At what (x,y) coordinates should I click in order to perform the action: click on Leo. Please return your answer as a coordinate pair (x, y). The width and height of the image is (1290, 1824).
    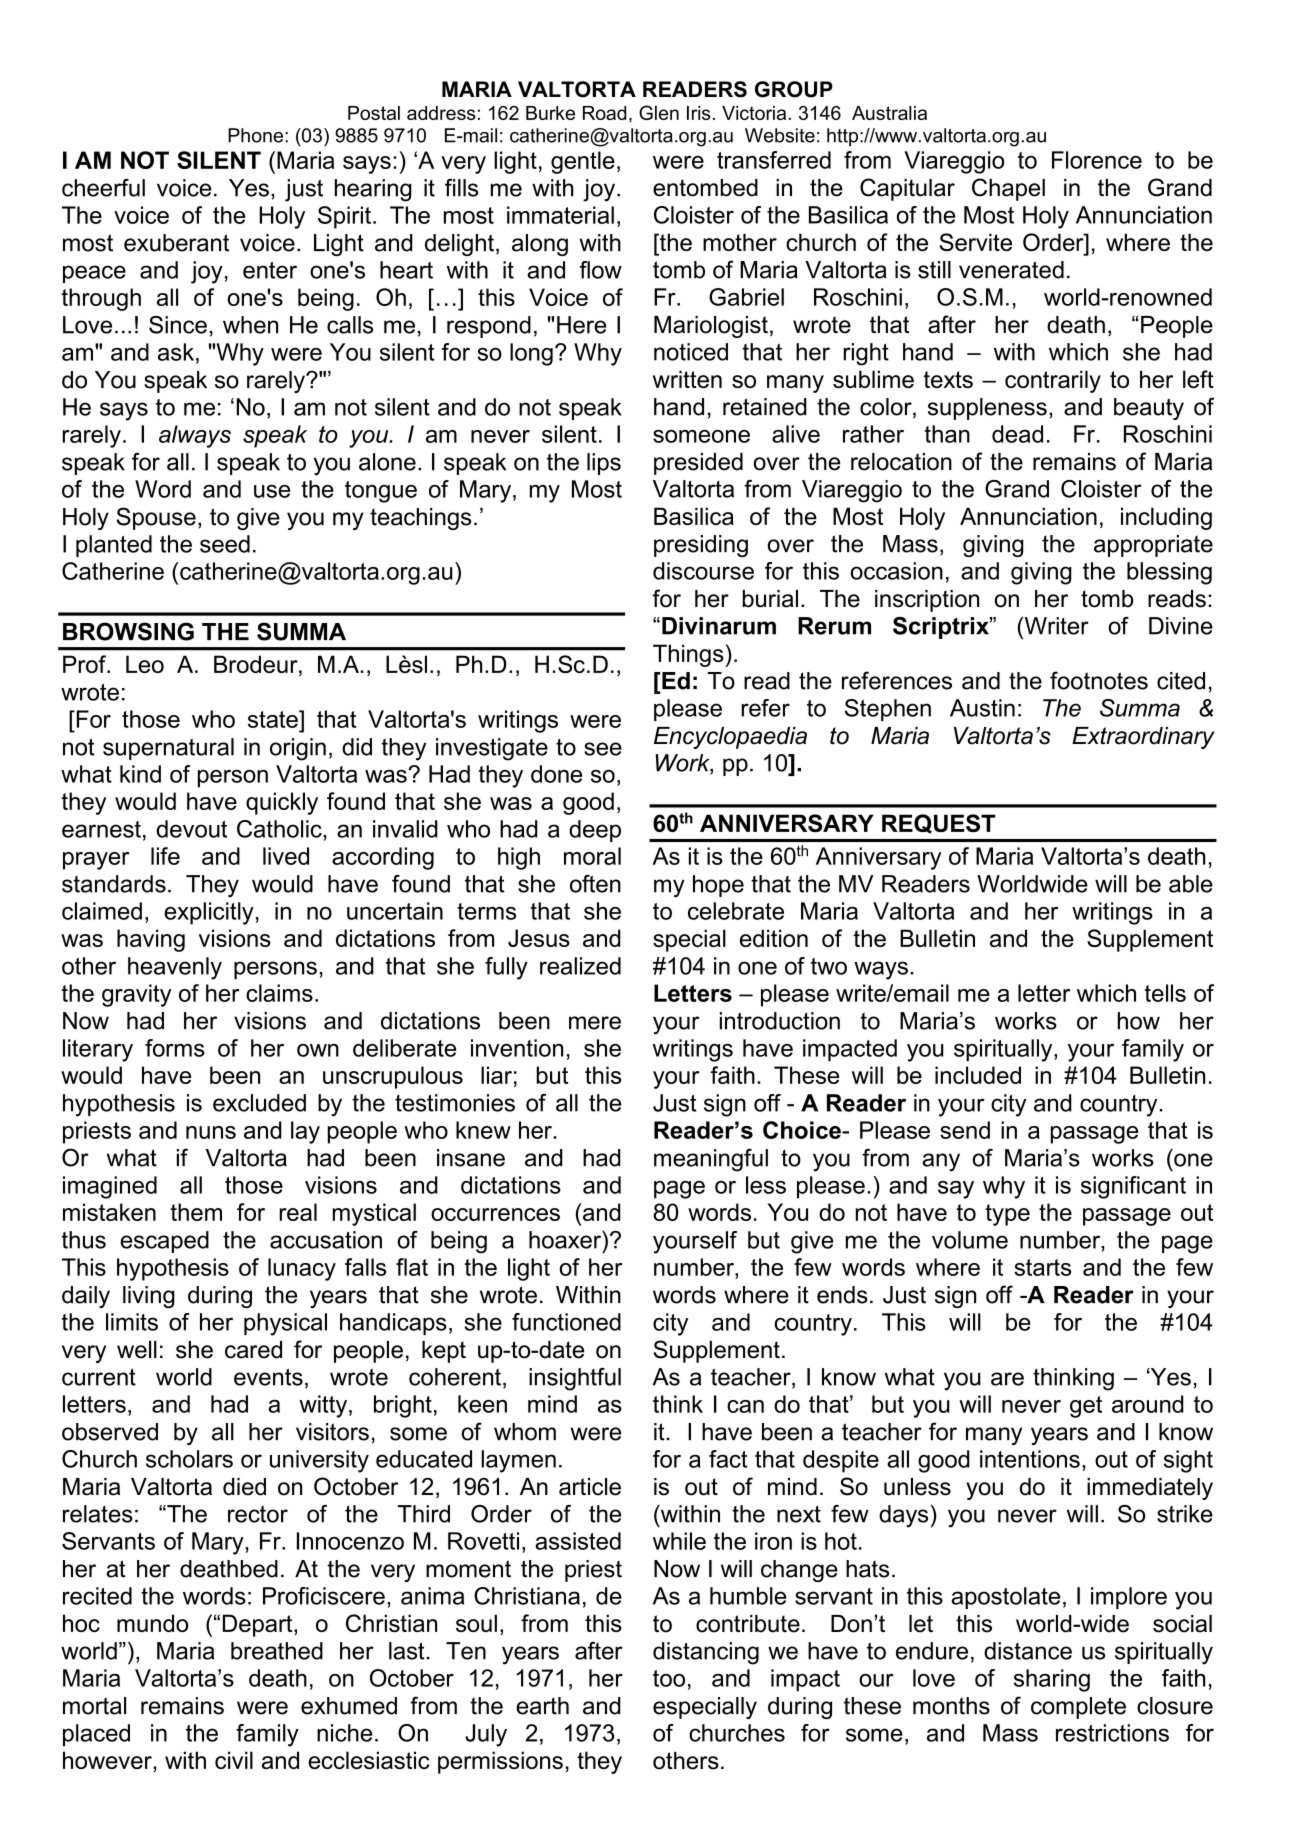
    Looking at the image, I should click on (145, 664).
